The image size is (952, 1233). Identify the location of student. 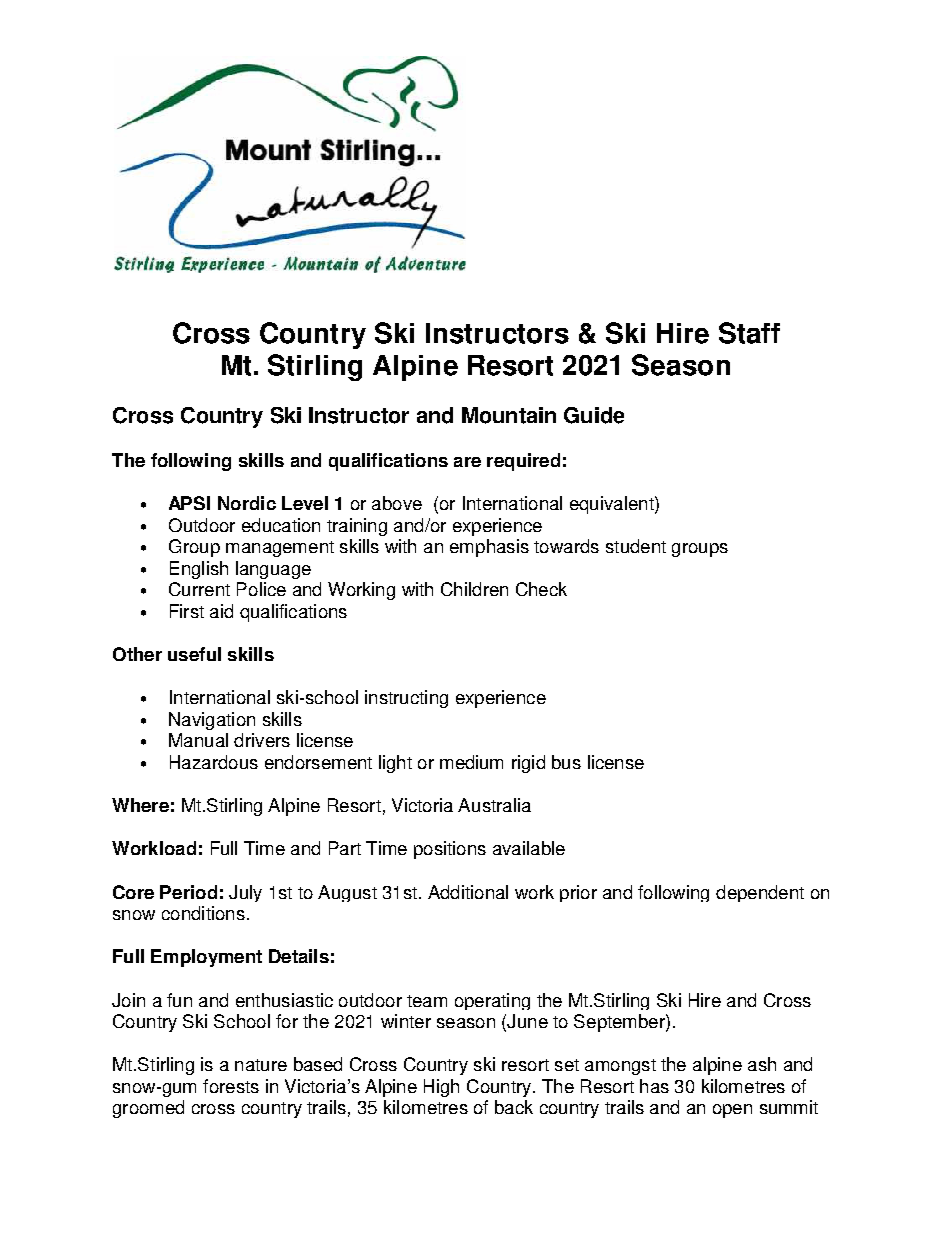
(636, 546).
